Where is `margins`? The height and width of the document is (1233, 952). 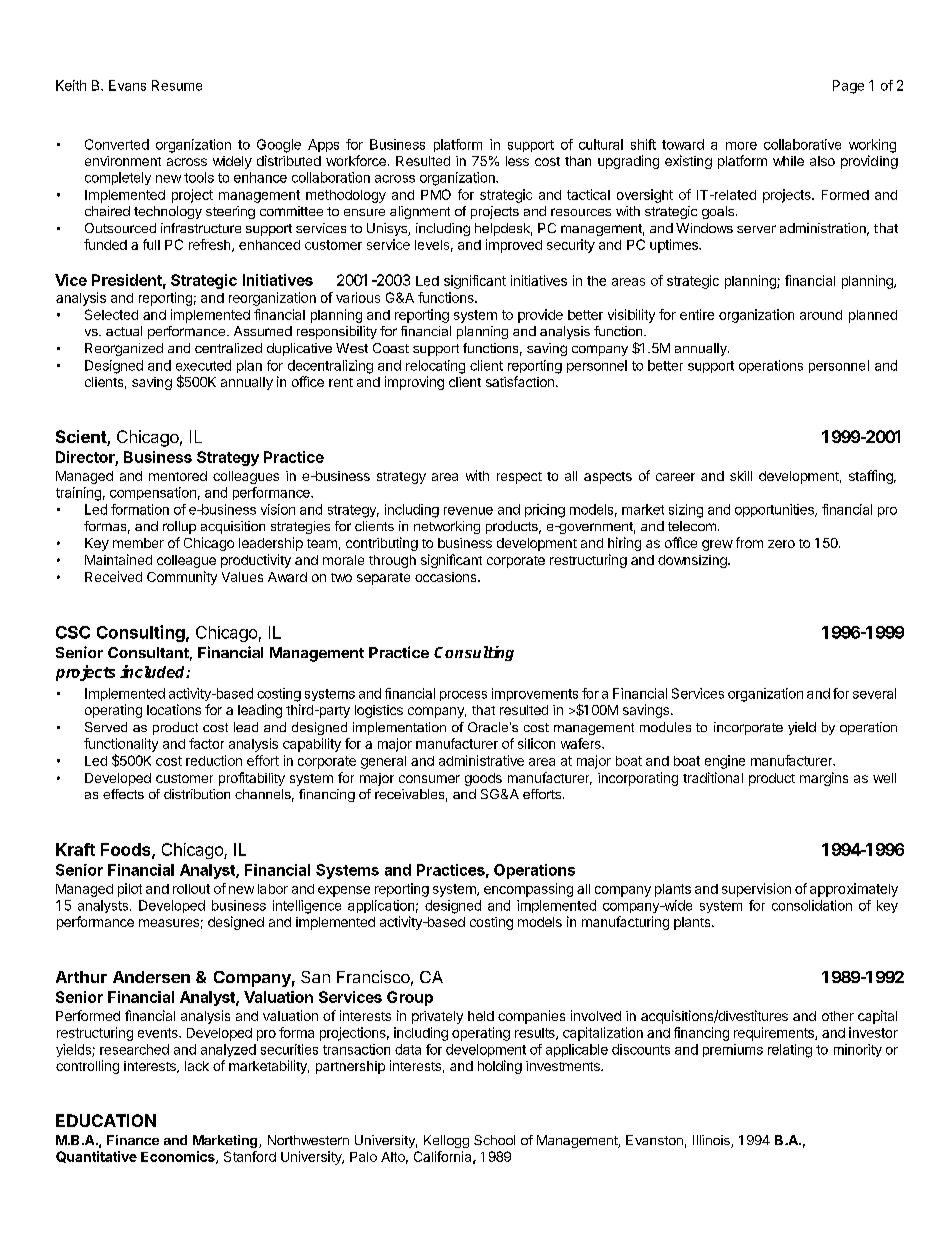 margins is located at coordinates (824, 779).
